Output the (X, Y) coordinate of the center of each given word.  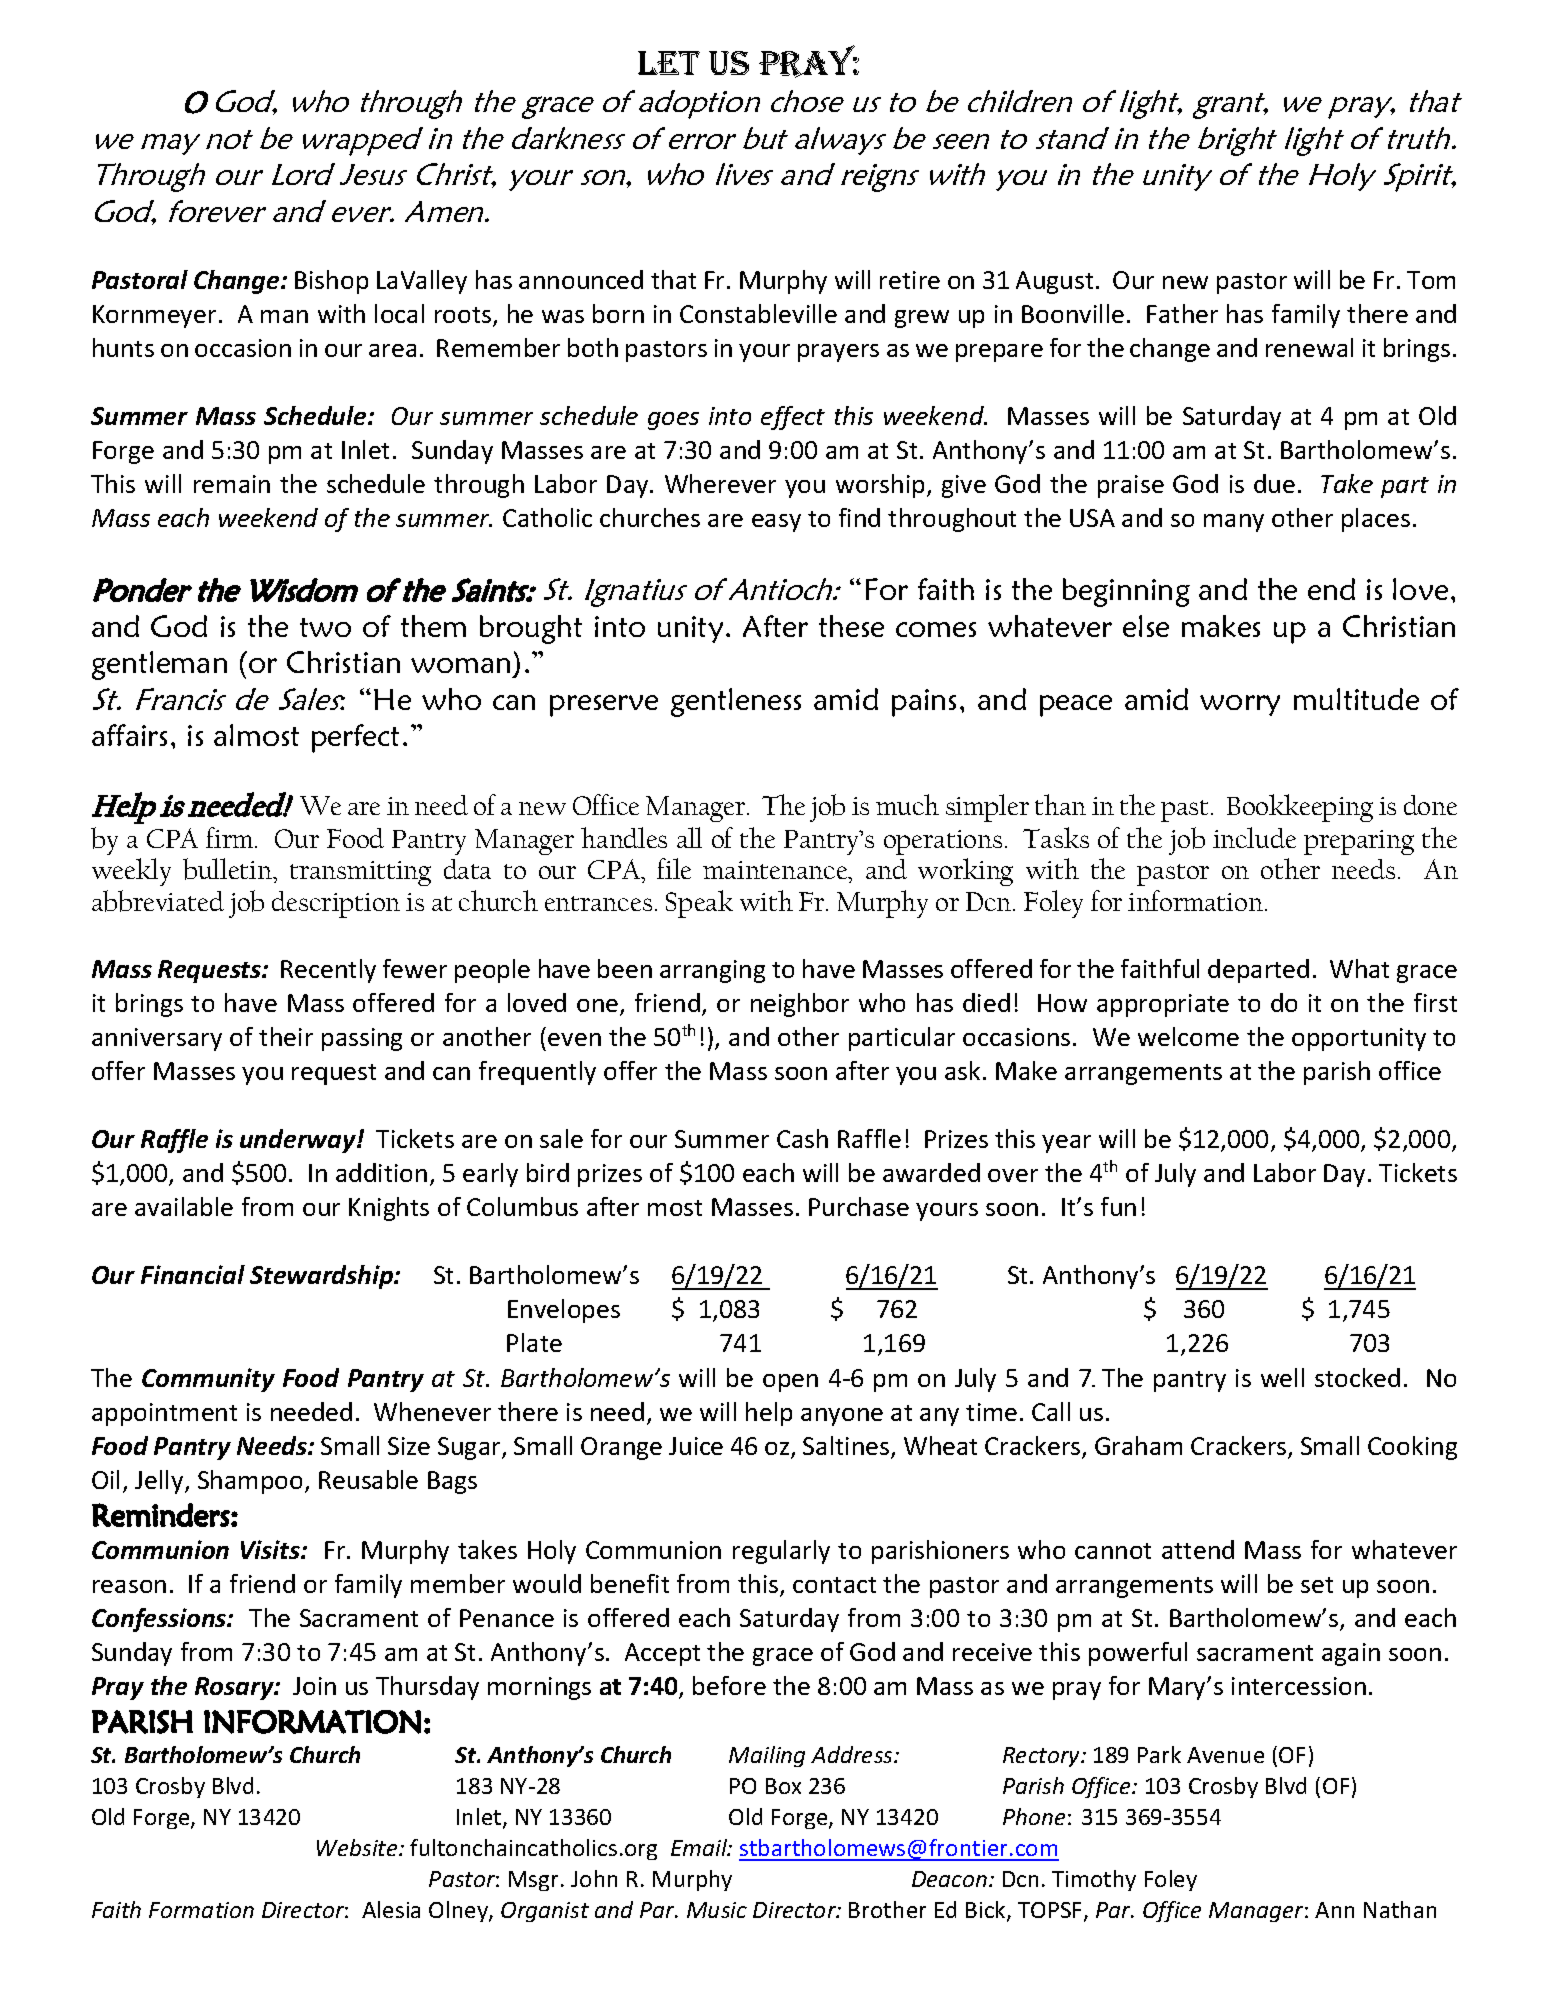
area (392, 350)
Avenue (1225, 1755)
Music (717, 1910)
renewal (1309, 347)
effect (793, 418)
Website (358, 1847)
